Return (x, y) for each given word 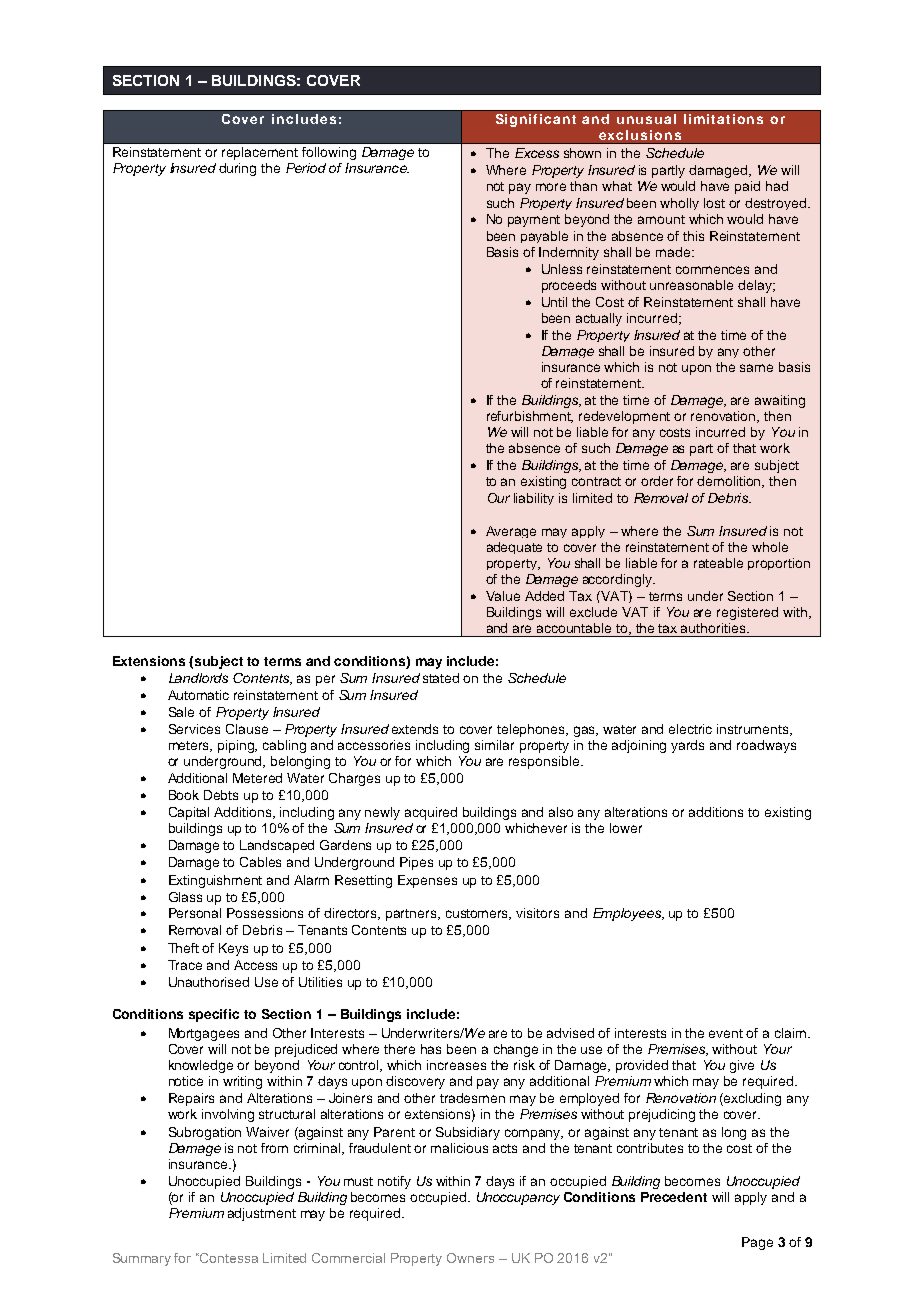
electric (690, 729)
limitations (723, 119)
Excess (537, 153)
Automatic (198, 695)
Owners (470, 1258)
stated (441, 678)
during (237, 169)
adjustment (262, 1214)
